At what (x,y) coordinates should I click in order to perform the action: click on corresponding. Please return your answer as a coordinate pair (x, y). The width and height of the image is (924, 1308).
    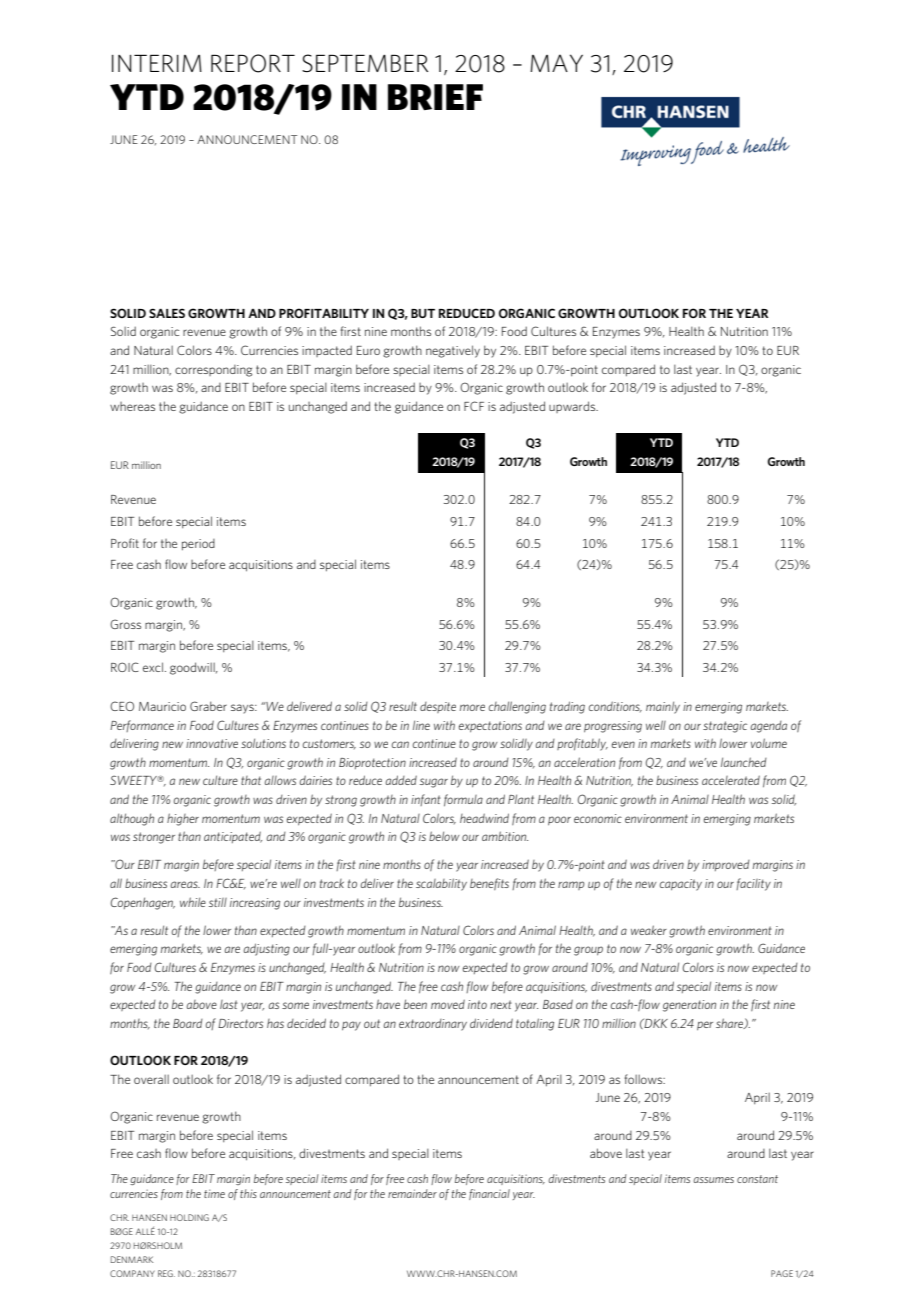
    Looking at the image, I should click on (213, 371).
